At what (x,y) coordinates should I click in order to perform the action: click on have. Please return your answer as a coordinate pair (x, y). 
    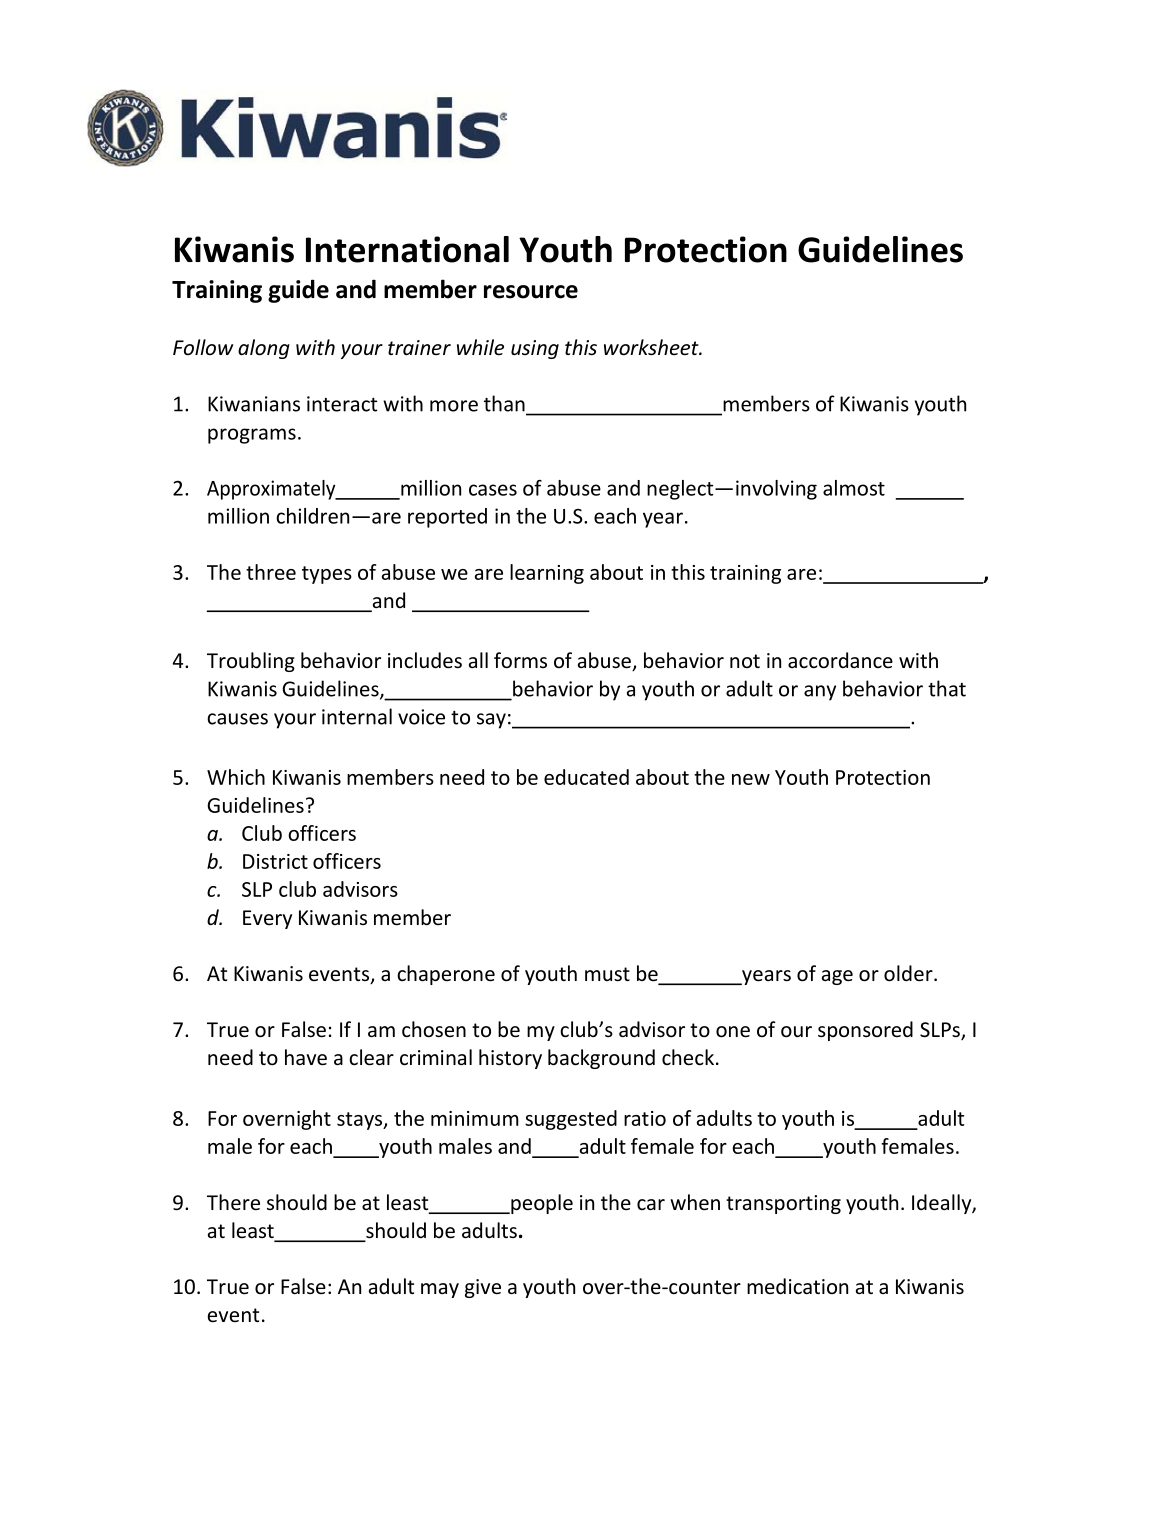
    Looking at the image, I should click on (306, 1057).
